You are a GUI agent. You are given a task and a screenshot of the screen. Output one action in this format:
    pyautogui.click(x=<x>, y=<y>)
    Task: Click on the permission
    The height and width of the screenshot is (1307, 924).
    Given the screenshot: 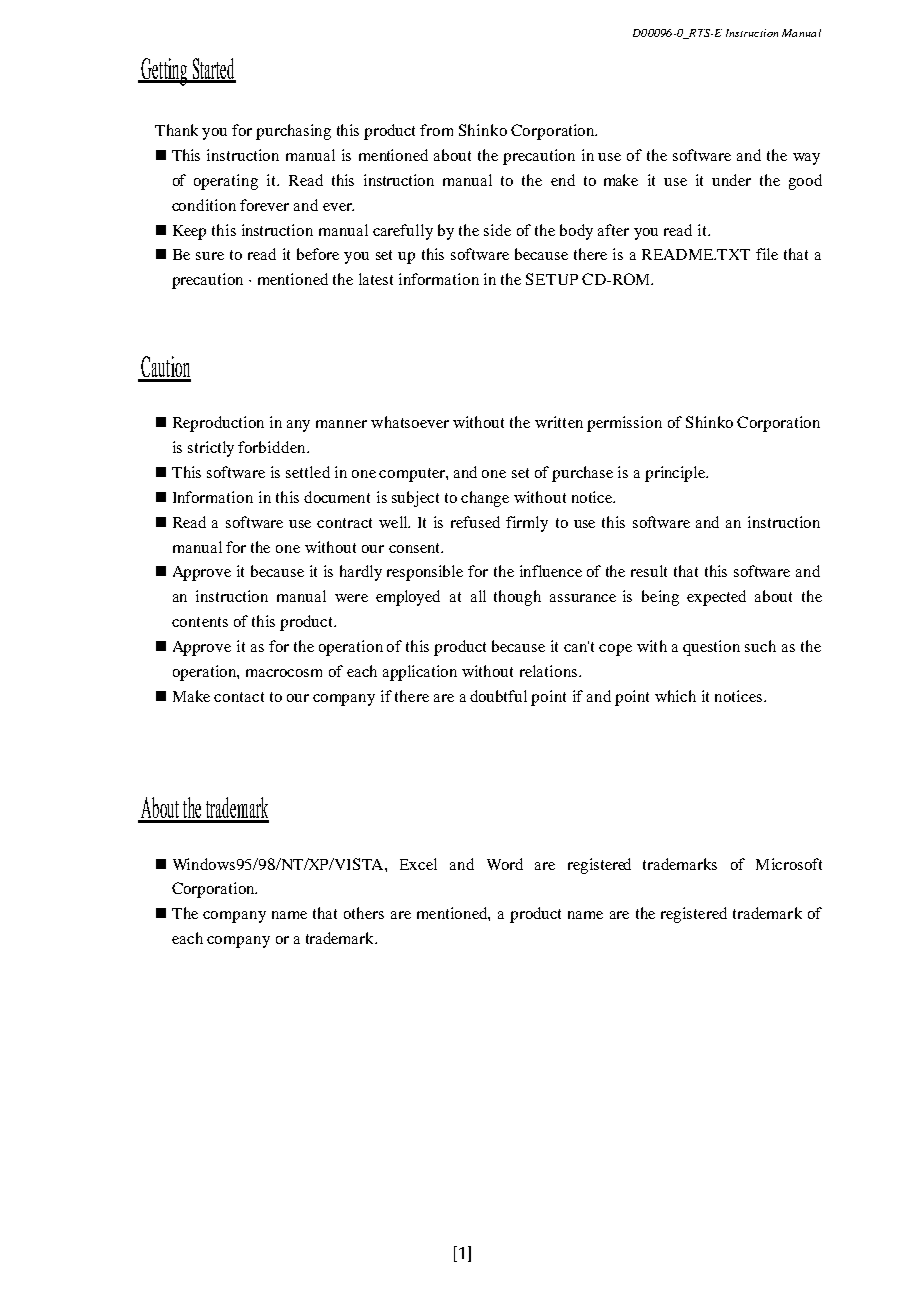 What is the action you would take?
    pyautogui.click(x=624, y=424)
